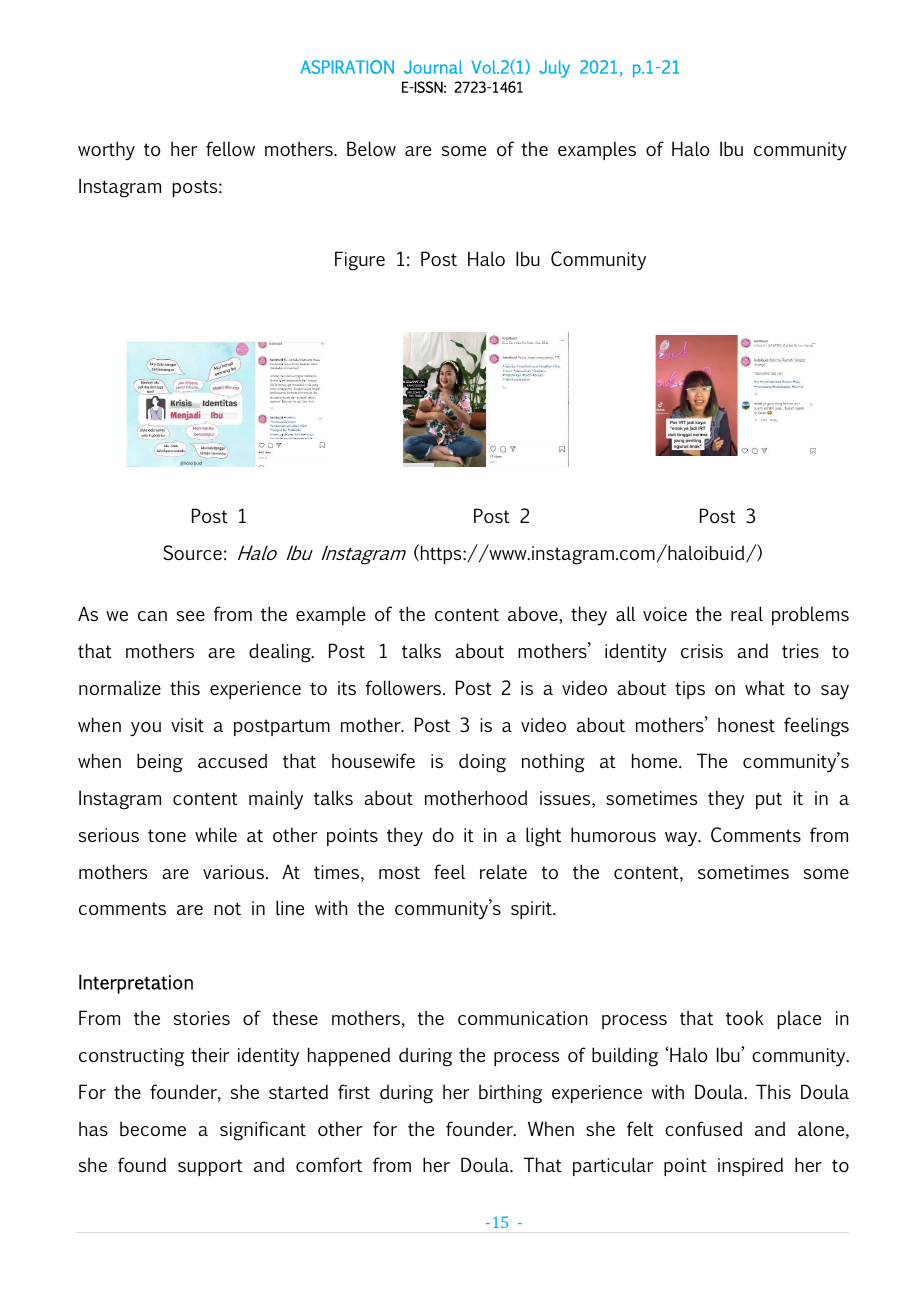  Describe the element at coordinates (433, 67) in the page. I see `Journal` at that location.
